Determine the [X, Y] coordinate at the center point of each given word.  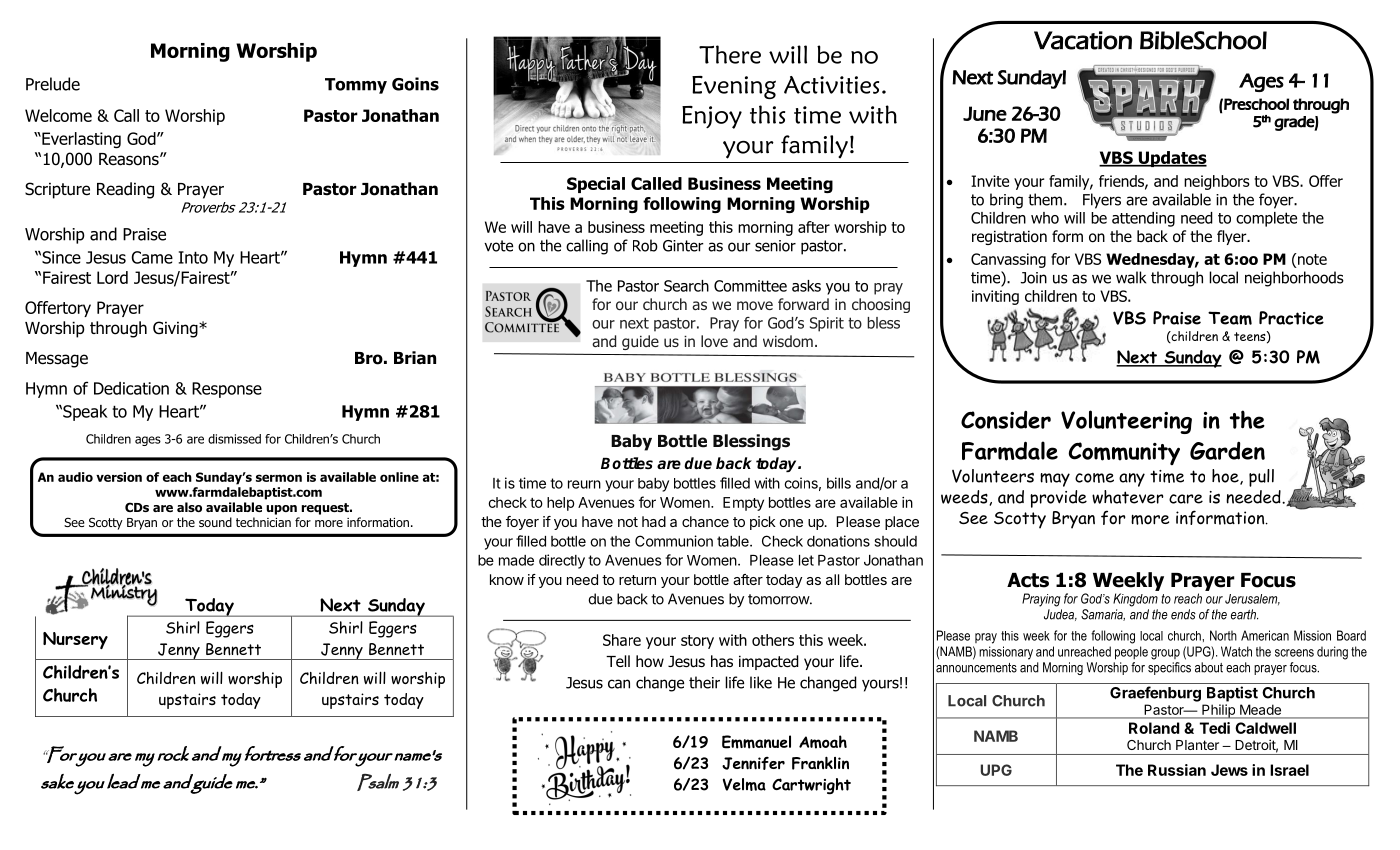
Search [686, 286]
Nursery [75, 640]
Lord [112, 277]
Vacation [1083, 40]
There [730, 54]
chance [705, 521]
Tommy [356, 86]
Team [1230, 318]
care [1186, 499]
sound [215, 522]
